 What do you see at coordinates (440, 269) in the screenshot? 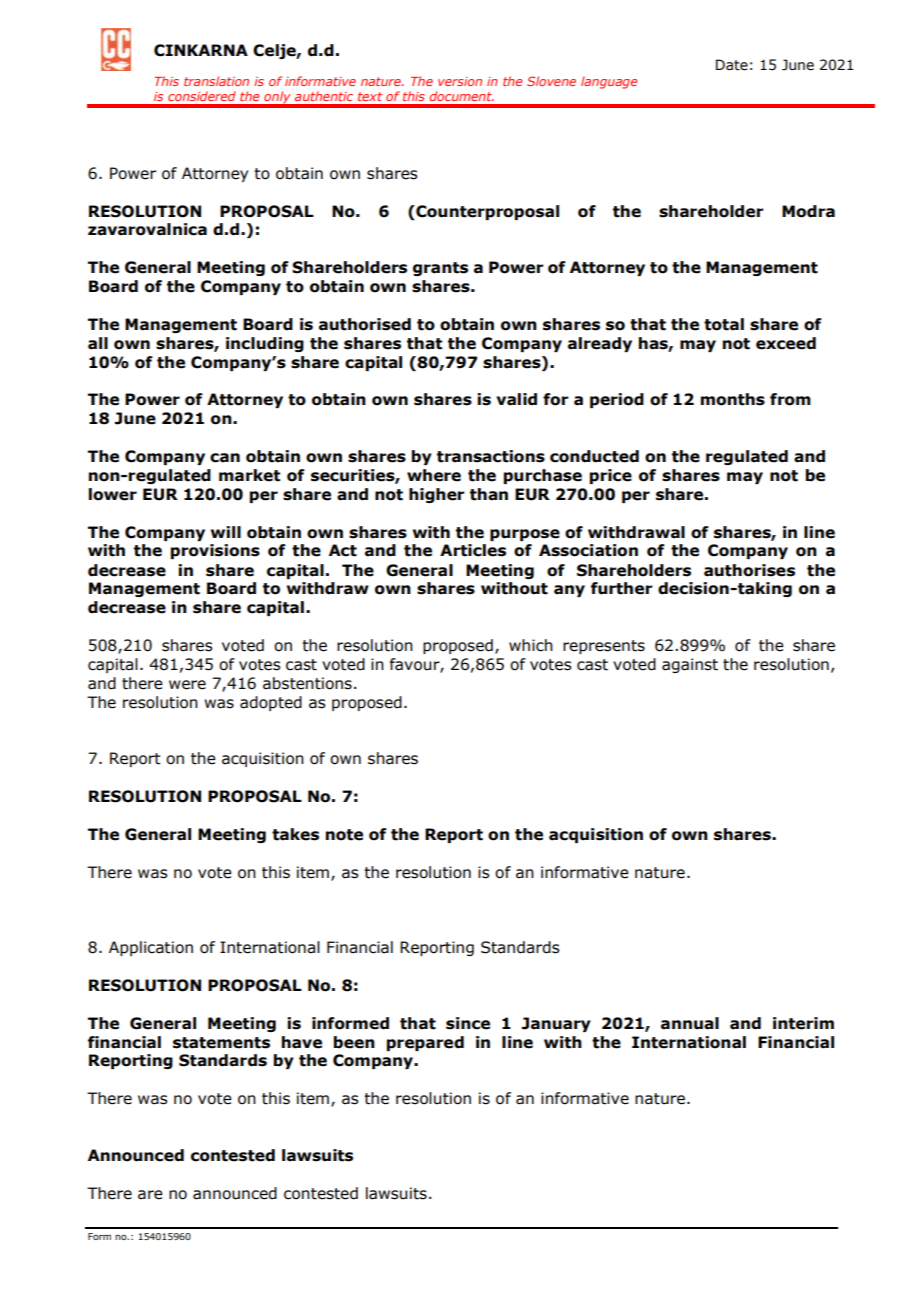
I see `grants` at bounding box center [440, 269].
